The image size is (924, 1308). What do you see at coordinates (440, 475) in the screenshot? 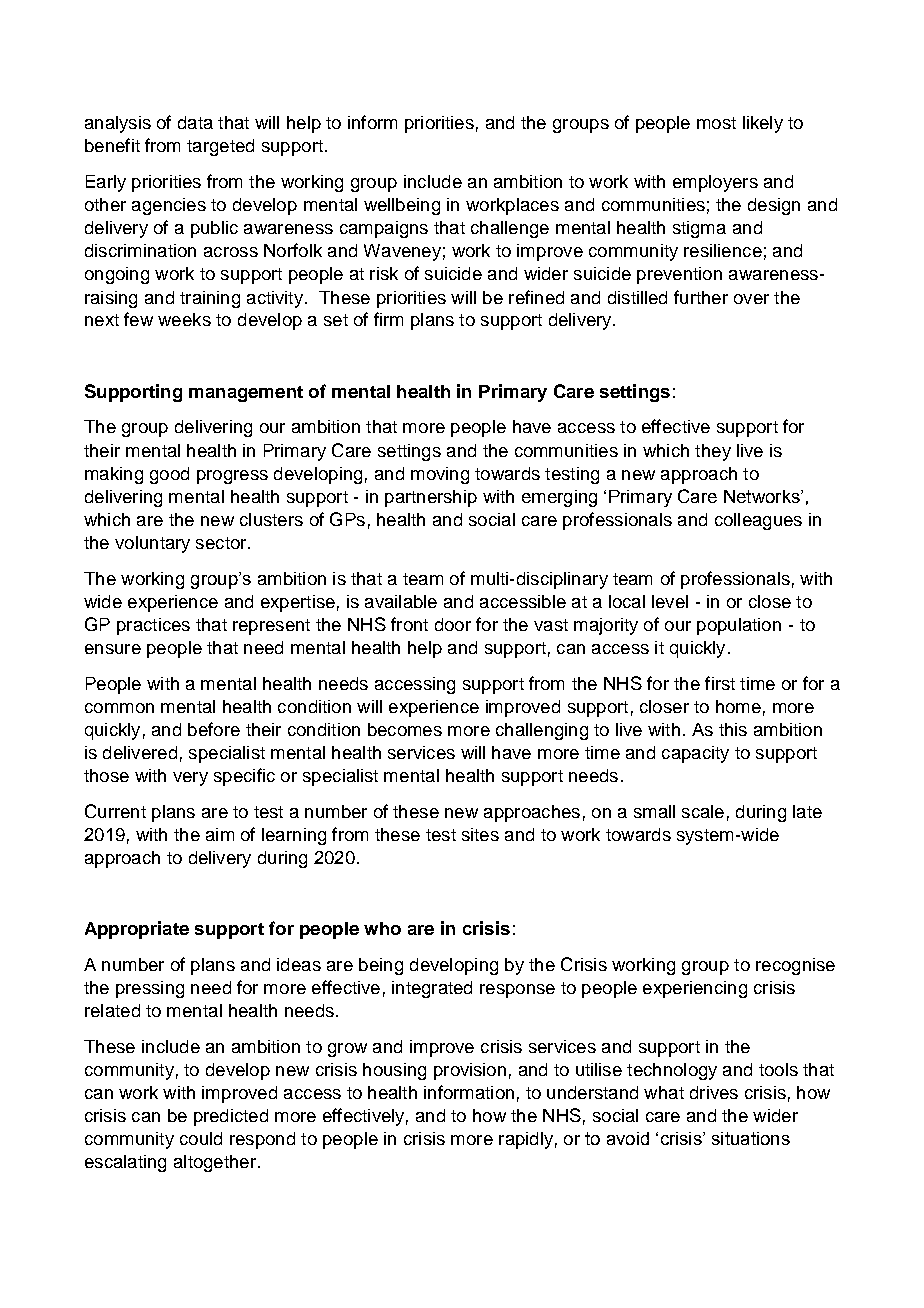
I see `moving` at bounding box center [440, 475].
